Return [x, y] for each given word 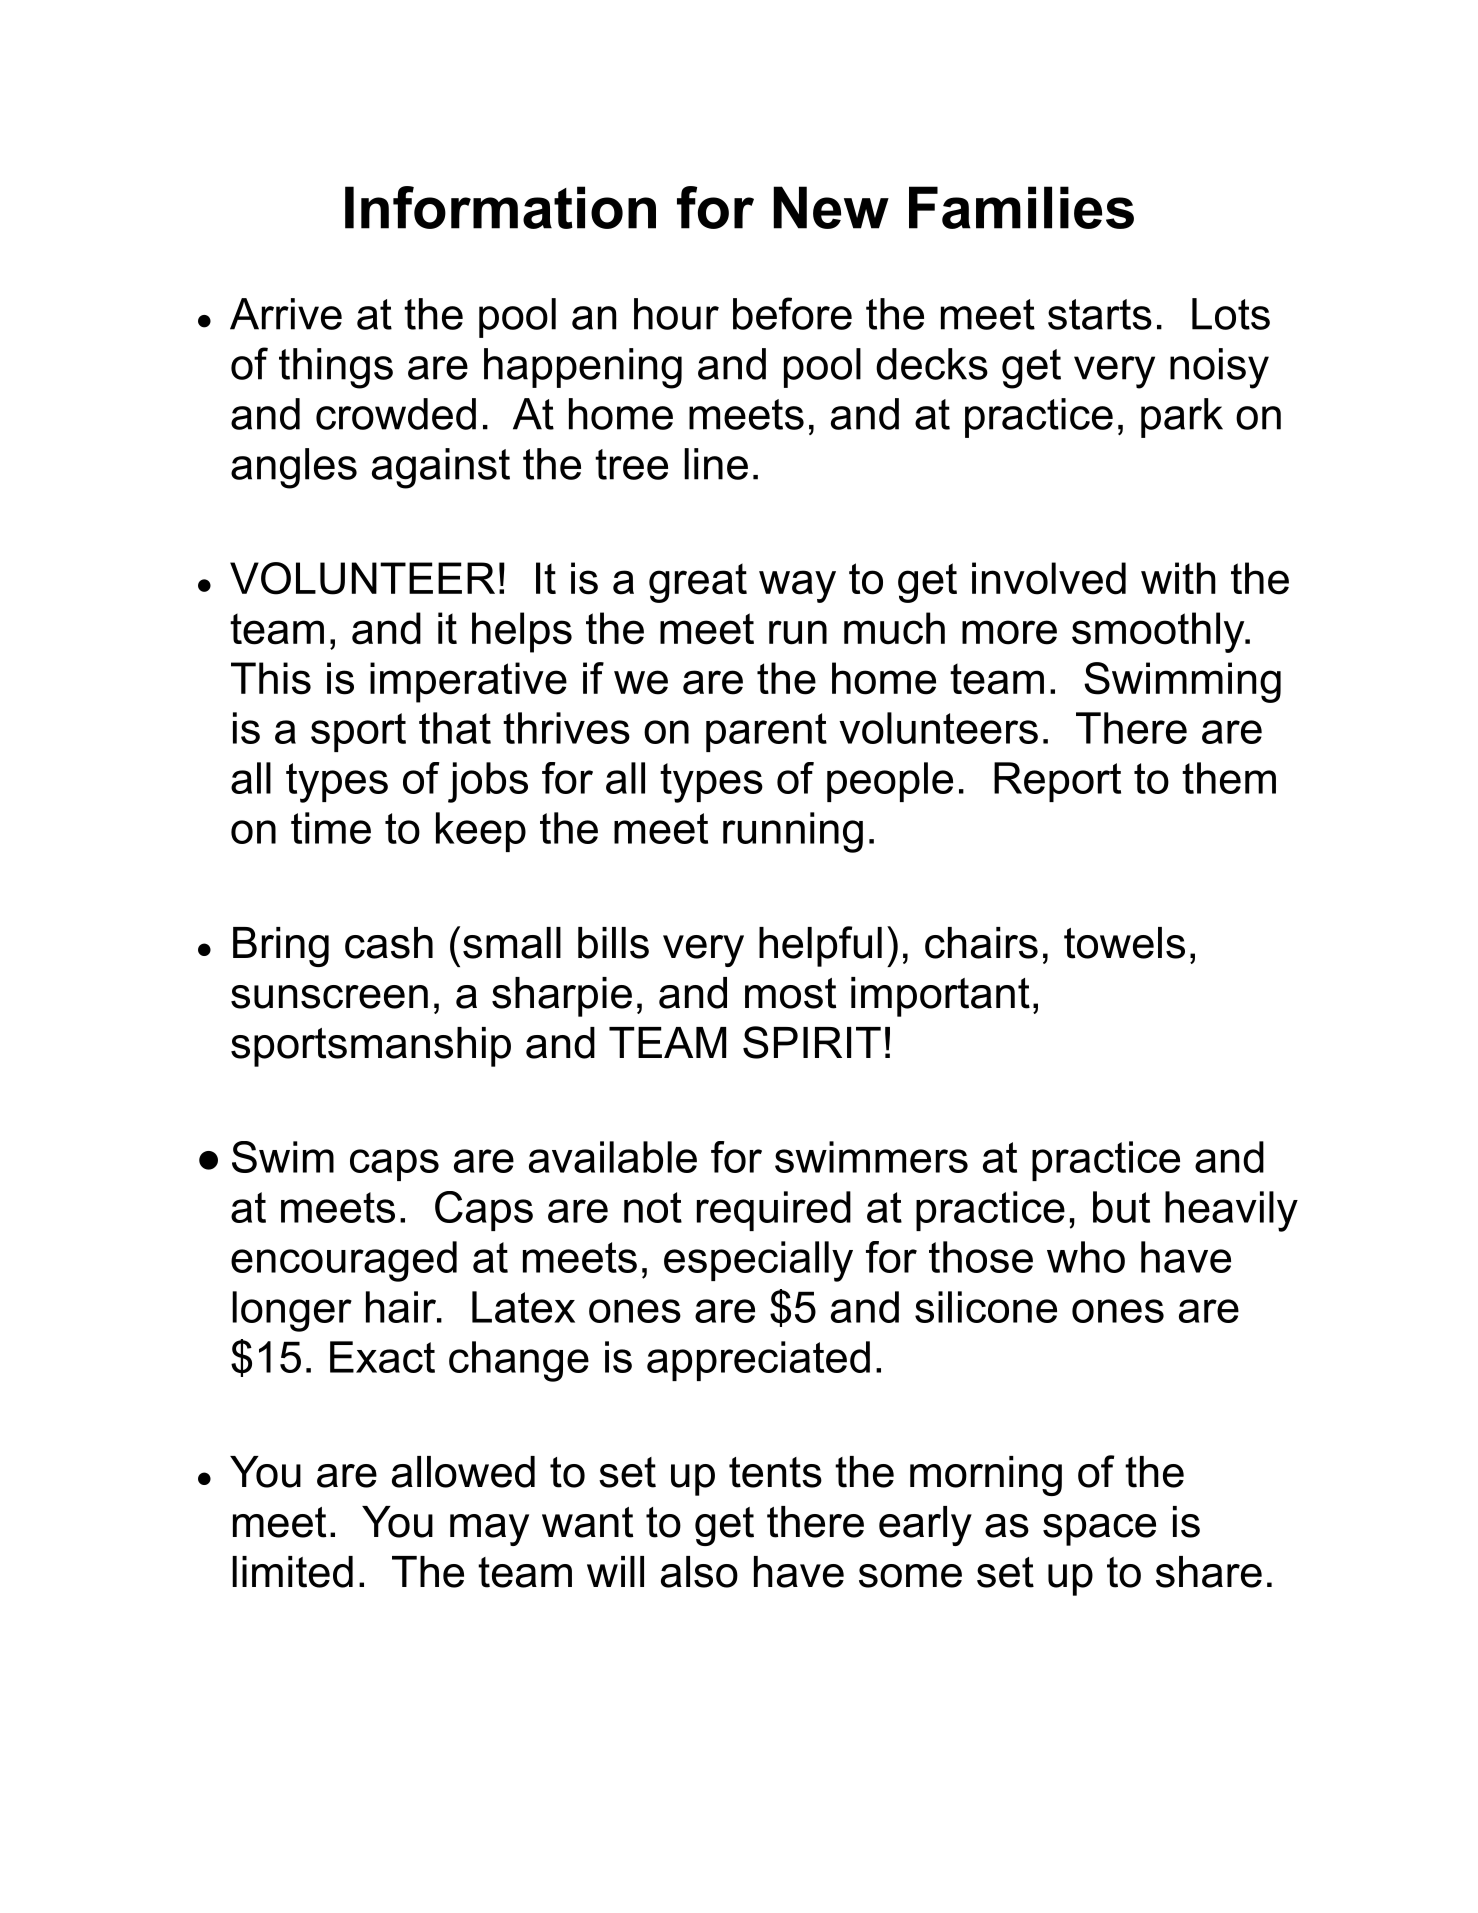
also [699, 1572]
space [1099, 1530]
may [489, 1530]
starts [1100, 314]
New [831, 207]
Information [500, 207]
